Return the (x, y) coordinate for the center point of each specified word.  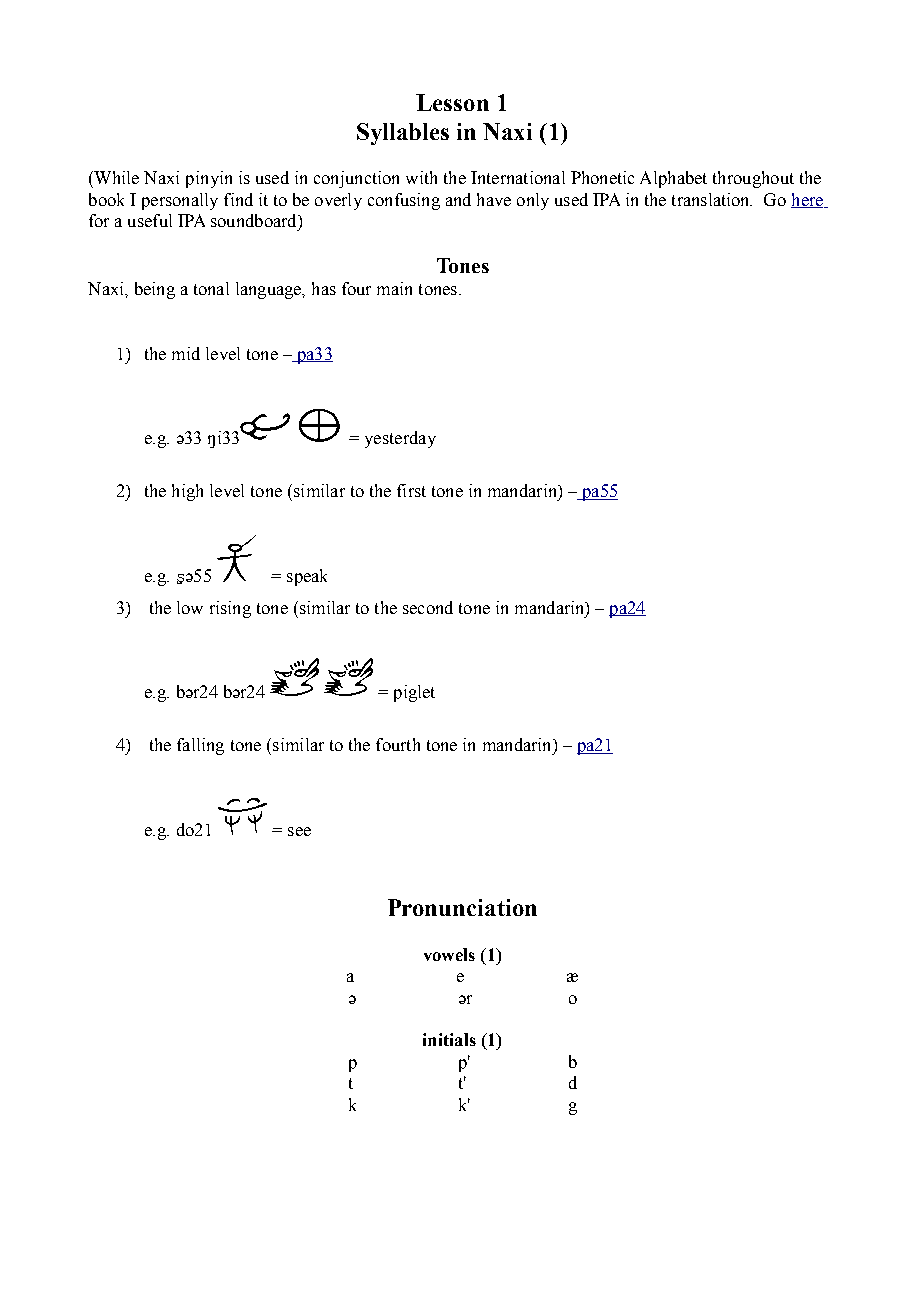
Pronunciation (462, 907)
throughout (753, 179)
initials (449, 1039)
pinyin (209, 179)
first (411, 490)
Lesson (452, 102)
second (428, 607)
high (187, 492)
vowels (449, 954)
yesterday (400, 439)
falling (200, 746)
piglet (414, 693)
